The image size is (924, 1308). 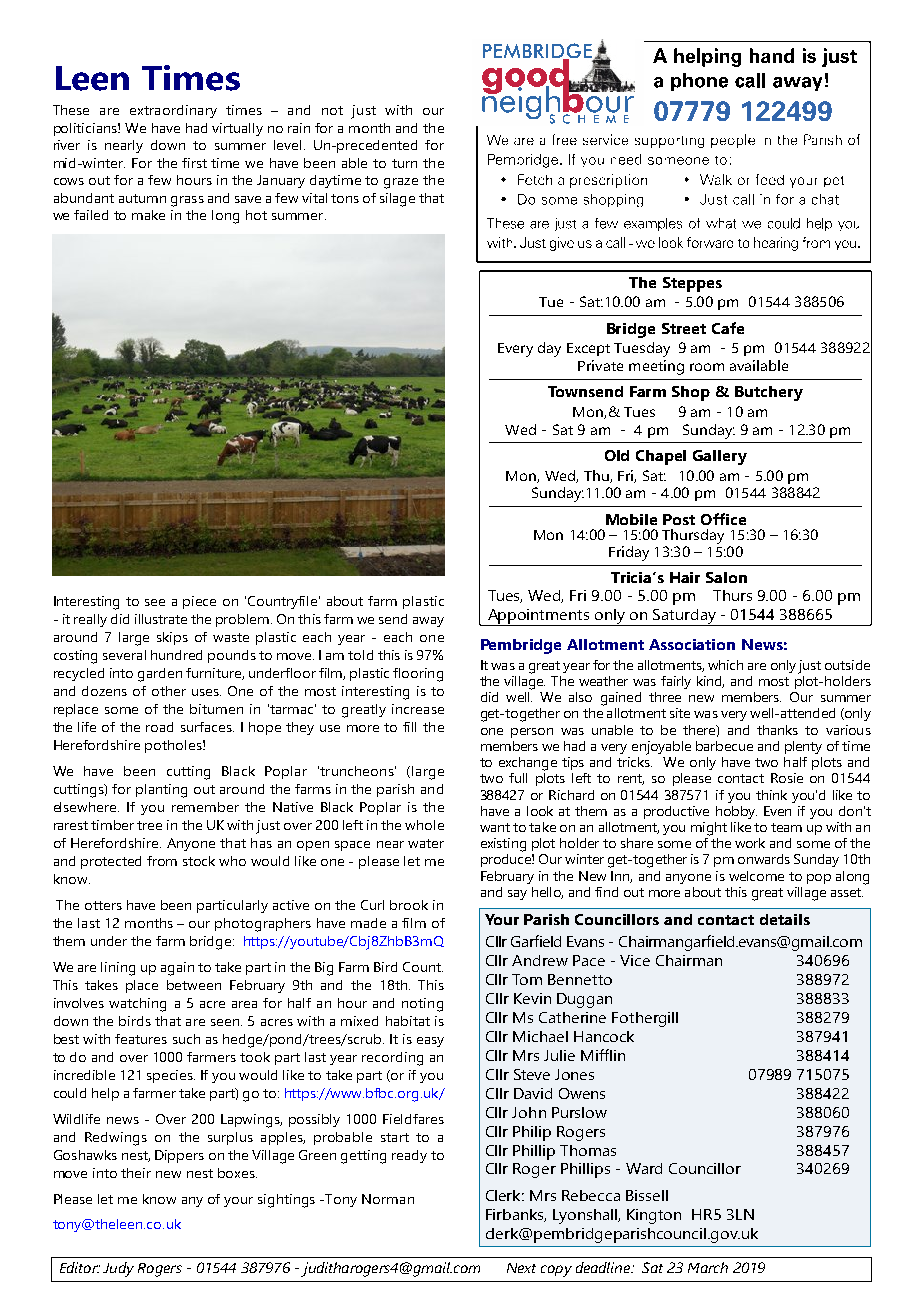 What do you see at coordinates (600, 365) in the page?
I see `Private` at bounding box center [600, 365].
